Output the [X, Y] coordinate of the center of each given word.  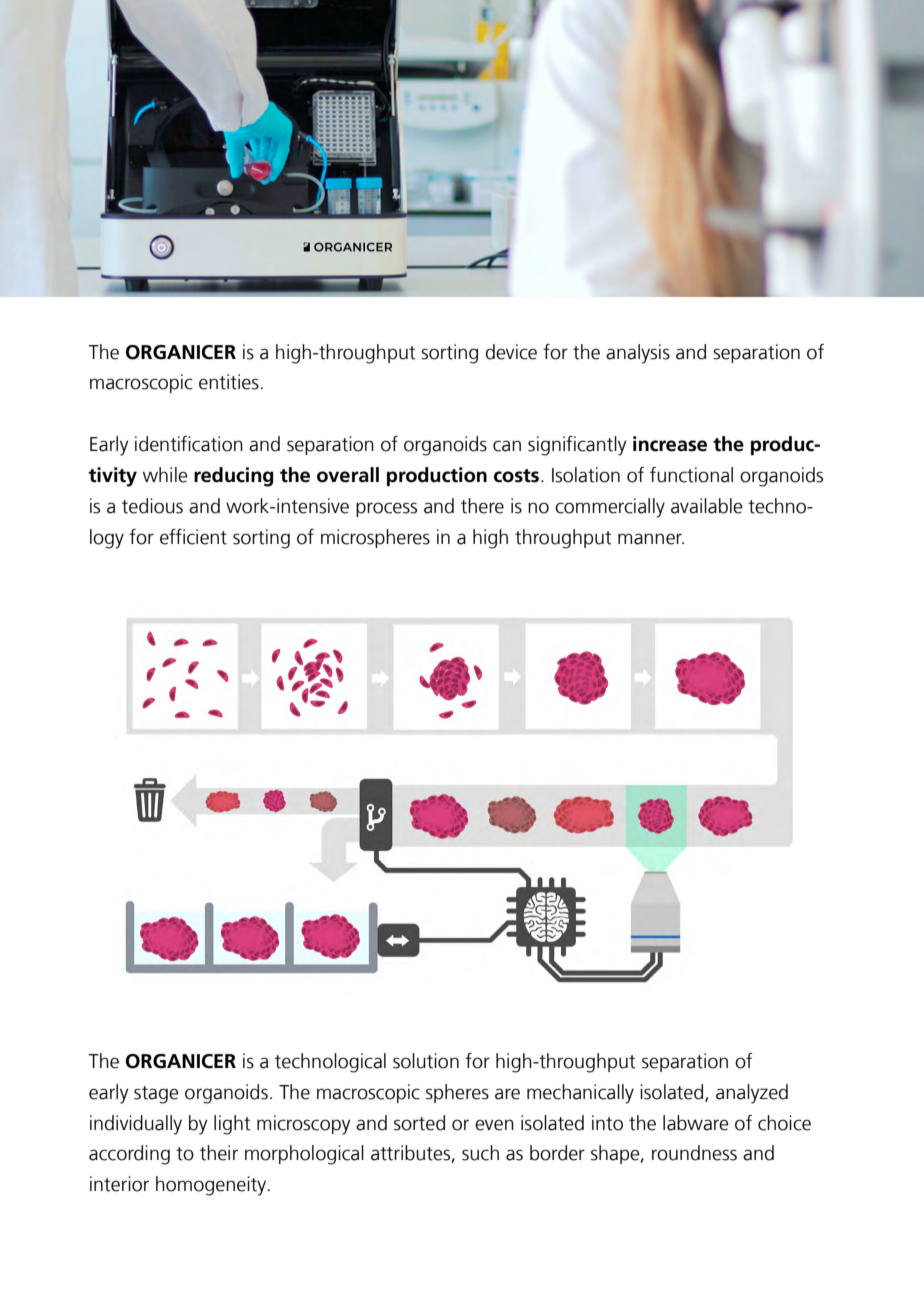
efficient [193, 537]
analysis [638, 354]
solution [426, 1061]
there [482, 506]
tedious [152, 506]
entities [229, 382]
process [386, 509]
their [219, 1153]
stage [156, 1095]
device [511, 352]
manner [651, 539]
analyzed [752, 1094]
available [707, 506]
